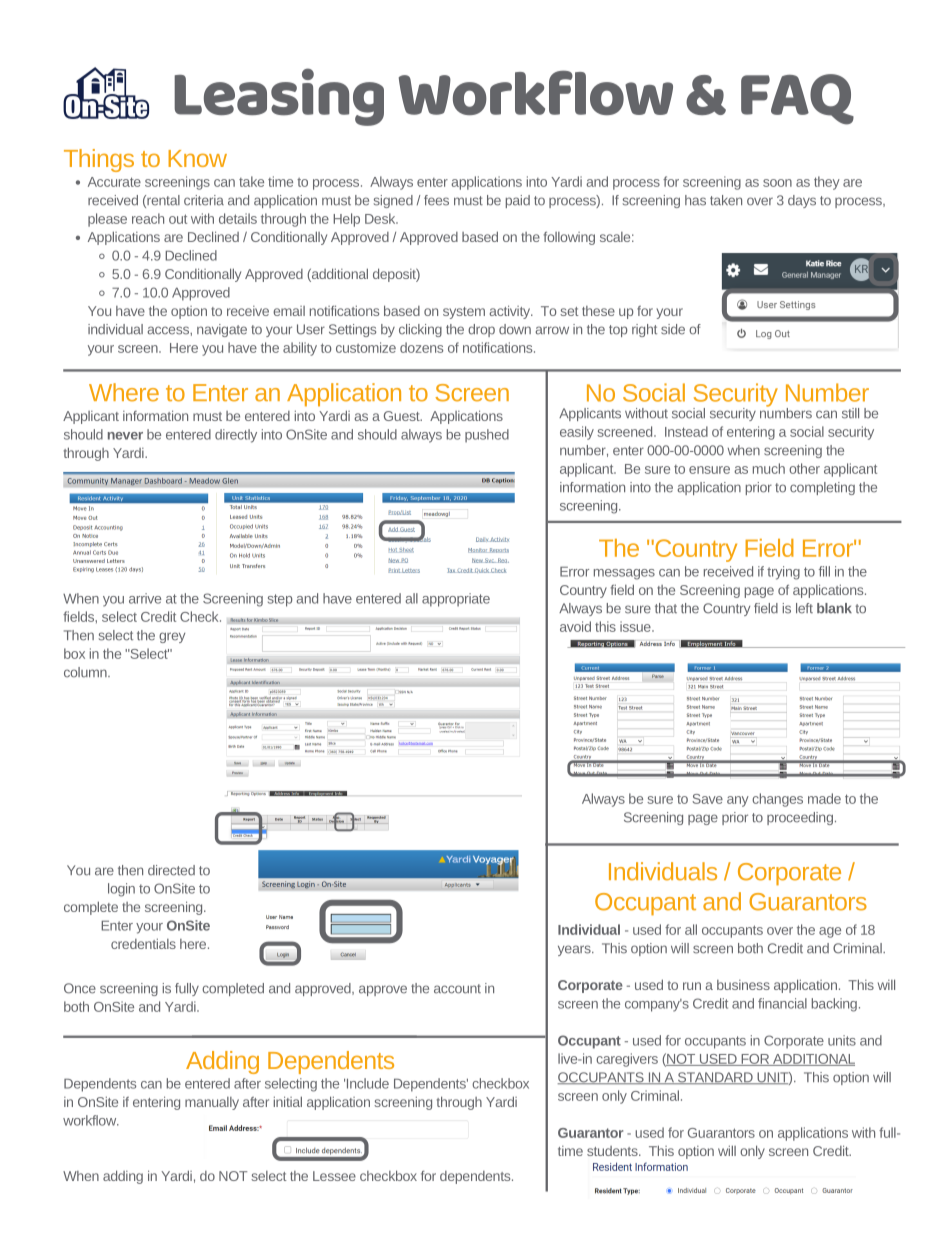  What do you see at coordinates (197, 158) in the page?
I see `Know` at bounding box center [197, 158].
